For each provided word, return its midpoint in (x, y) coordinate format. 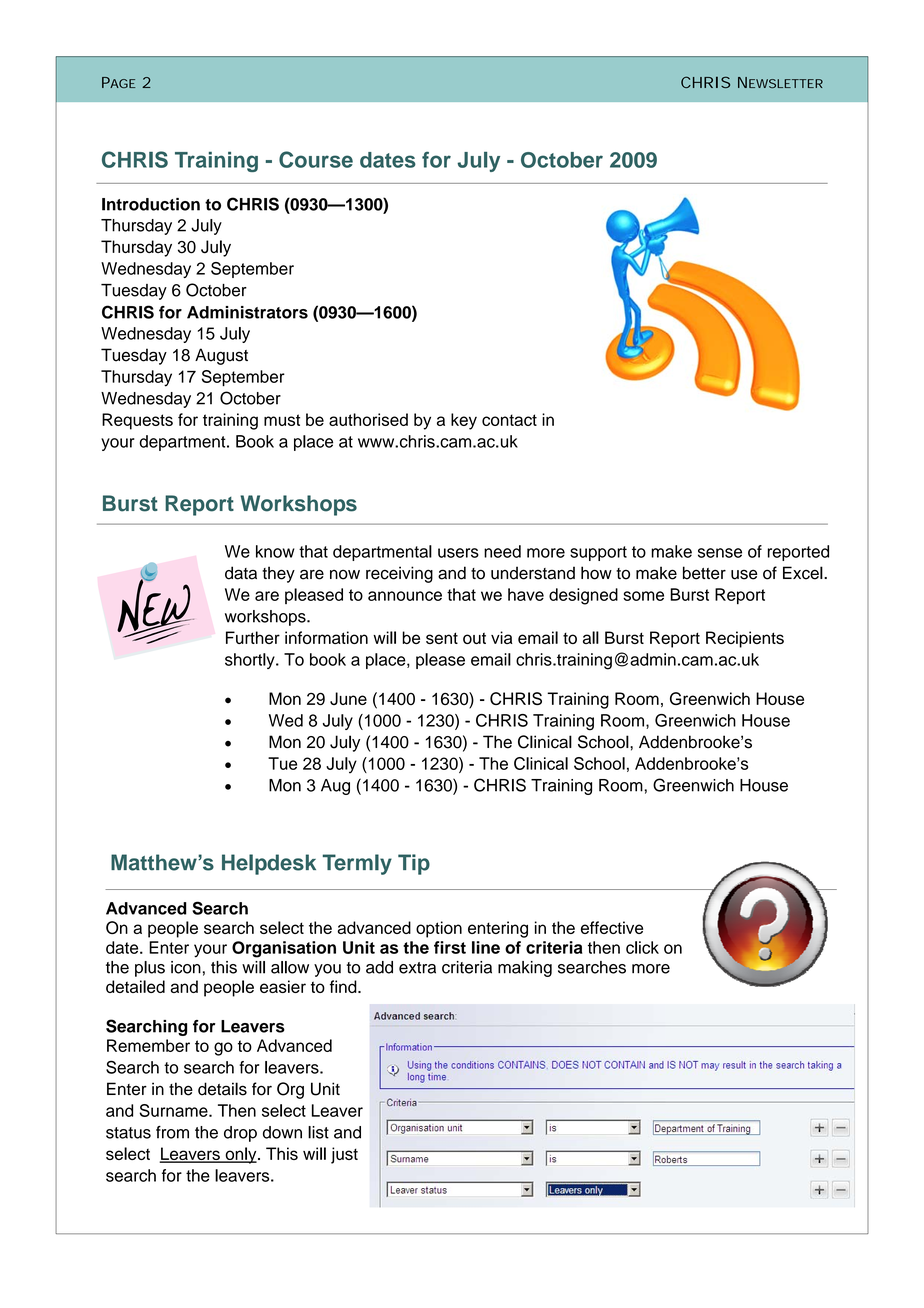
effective (612, 927)
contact (509, 420)
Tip (414, 864)
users (458, 553)
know (275, 551)
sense (720, 553)
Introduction (151, 204)
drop (240, 1134)
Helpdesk (269, 864)
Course (316, 159)
